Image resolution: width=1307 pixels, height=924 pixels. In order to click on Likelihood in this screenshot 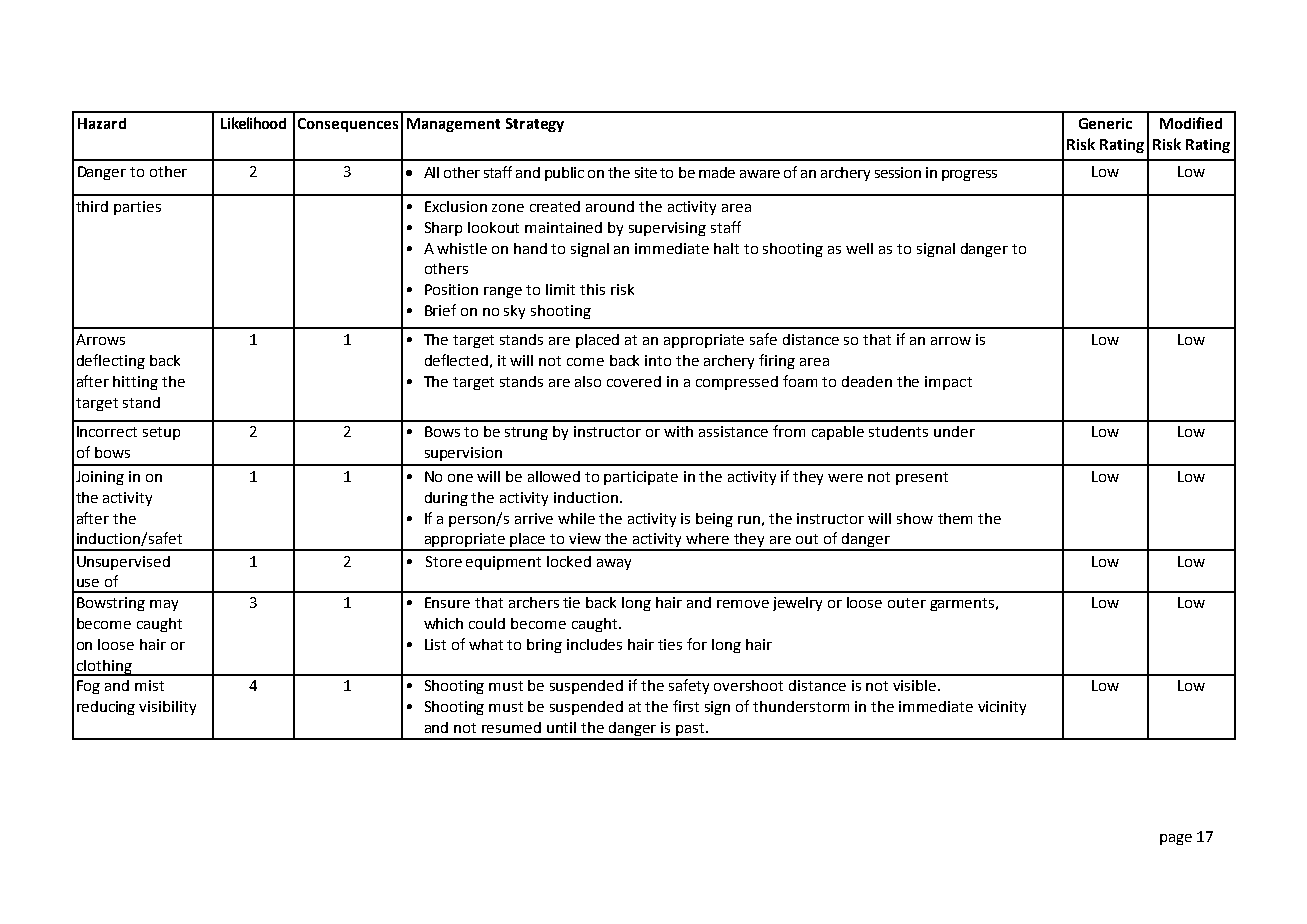, I will do `click(253, 123)`.
